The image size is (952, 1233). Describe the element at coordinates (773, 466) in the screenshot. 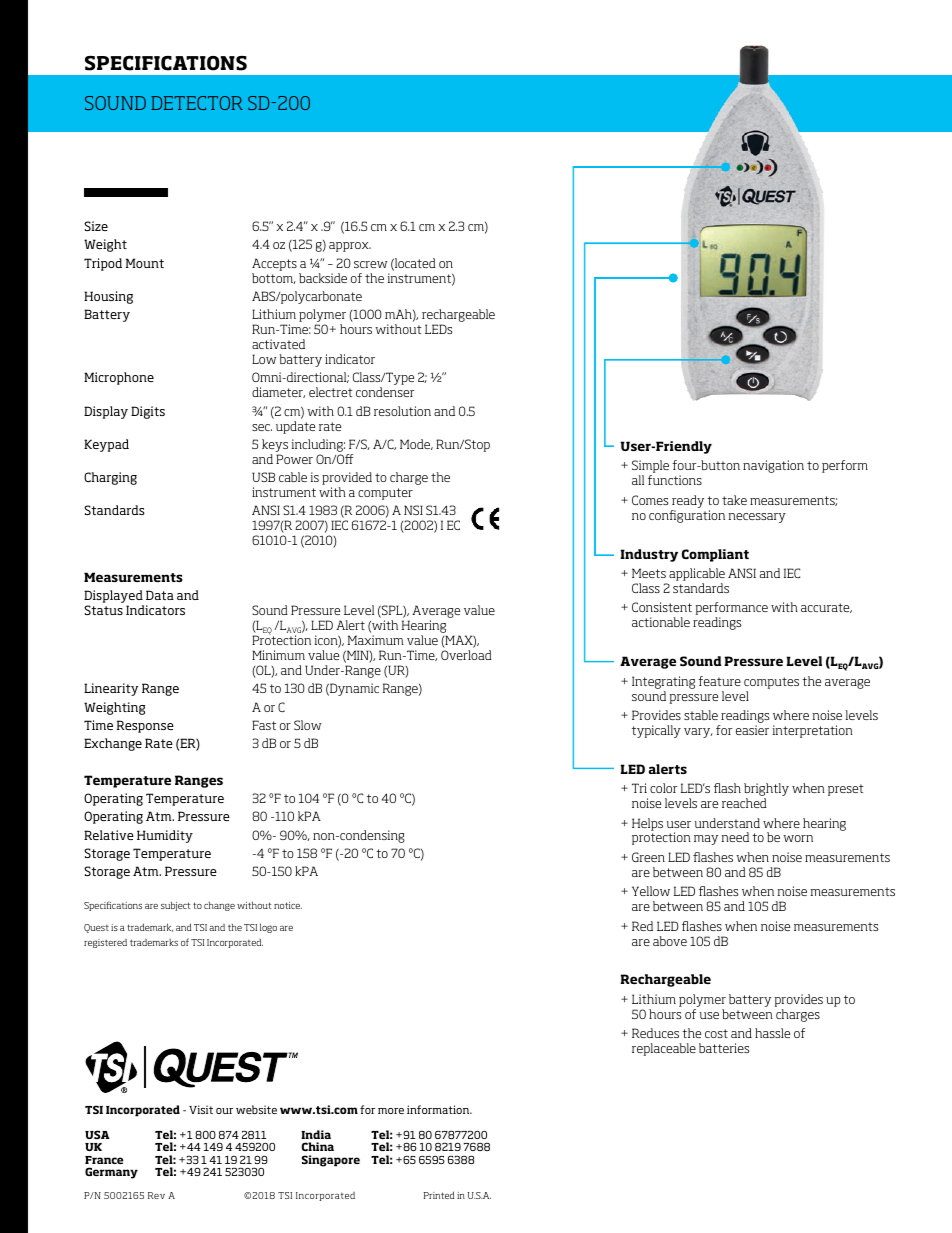

I see `navigation` at that location.
